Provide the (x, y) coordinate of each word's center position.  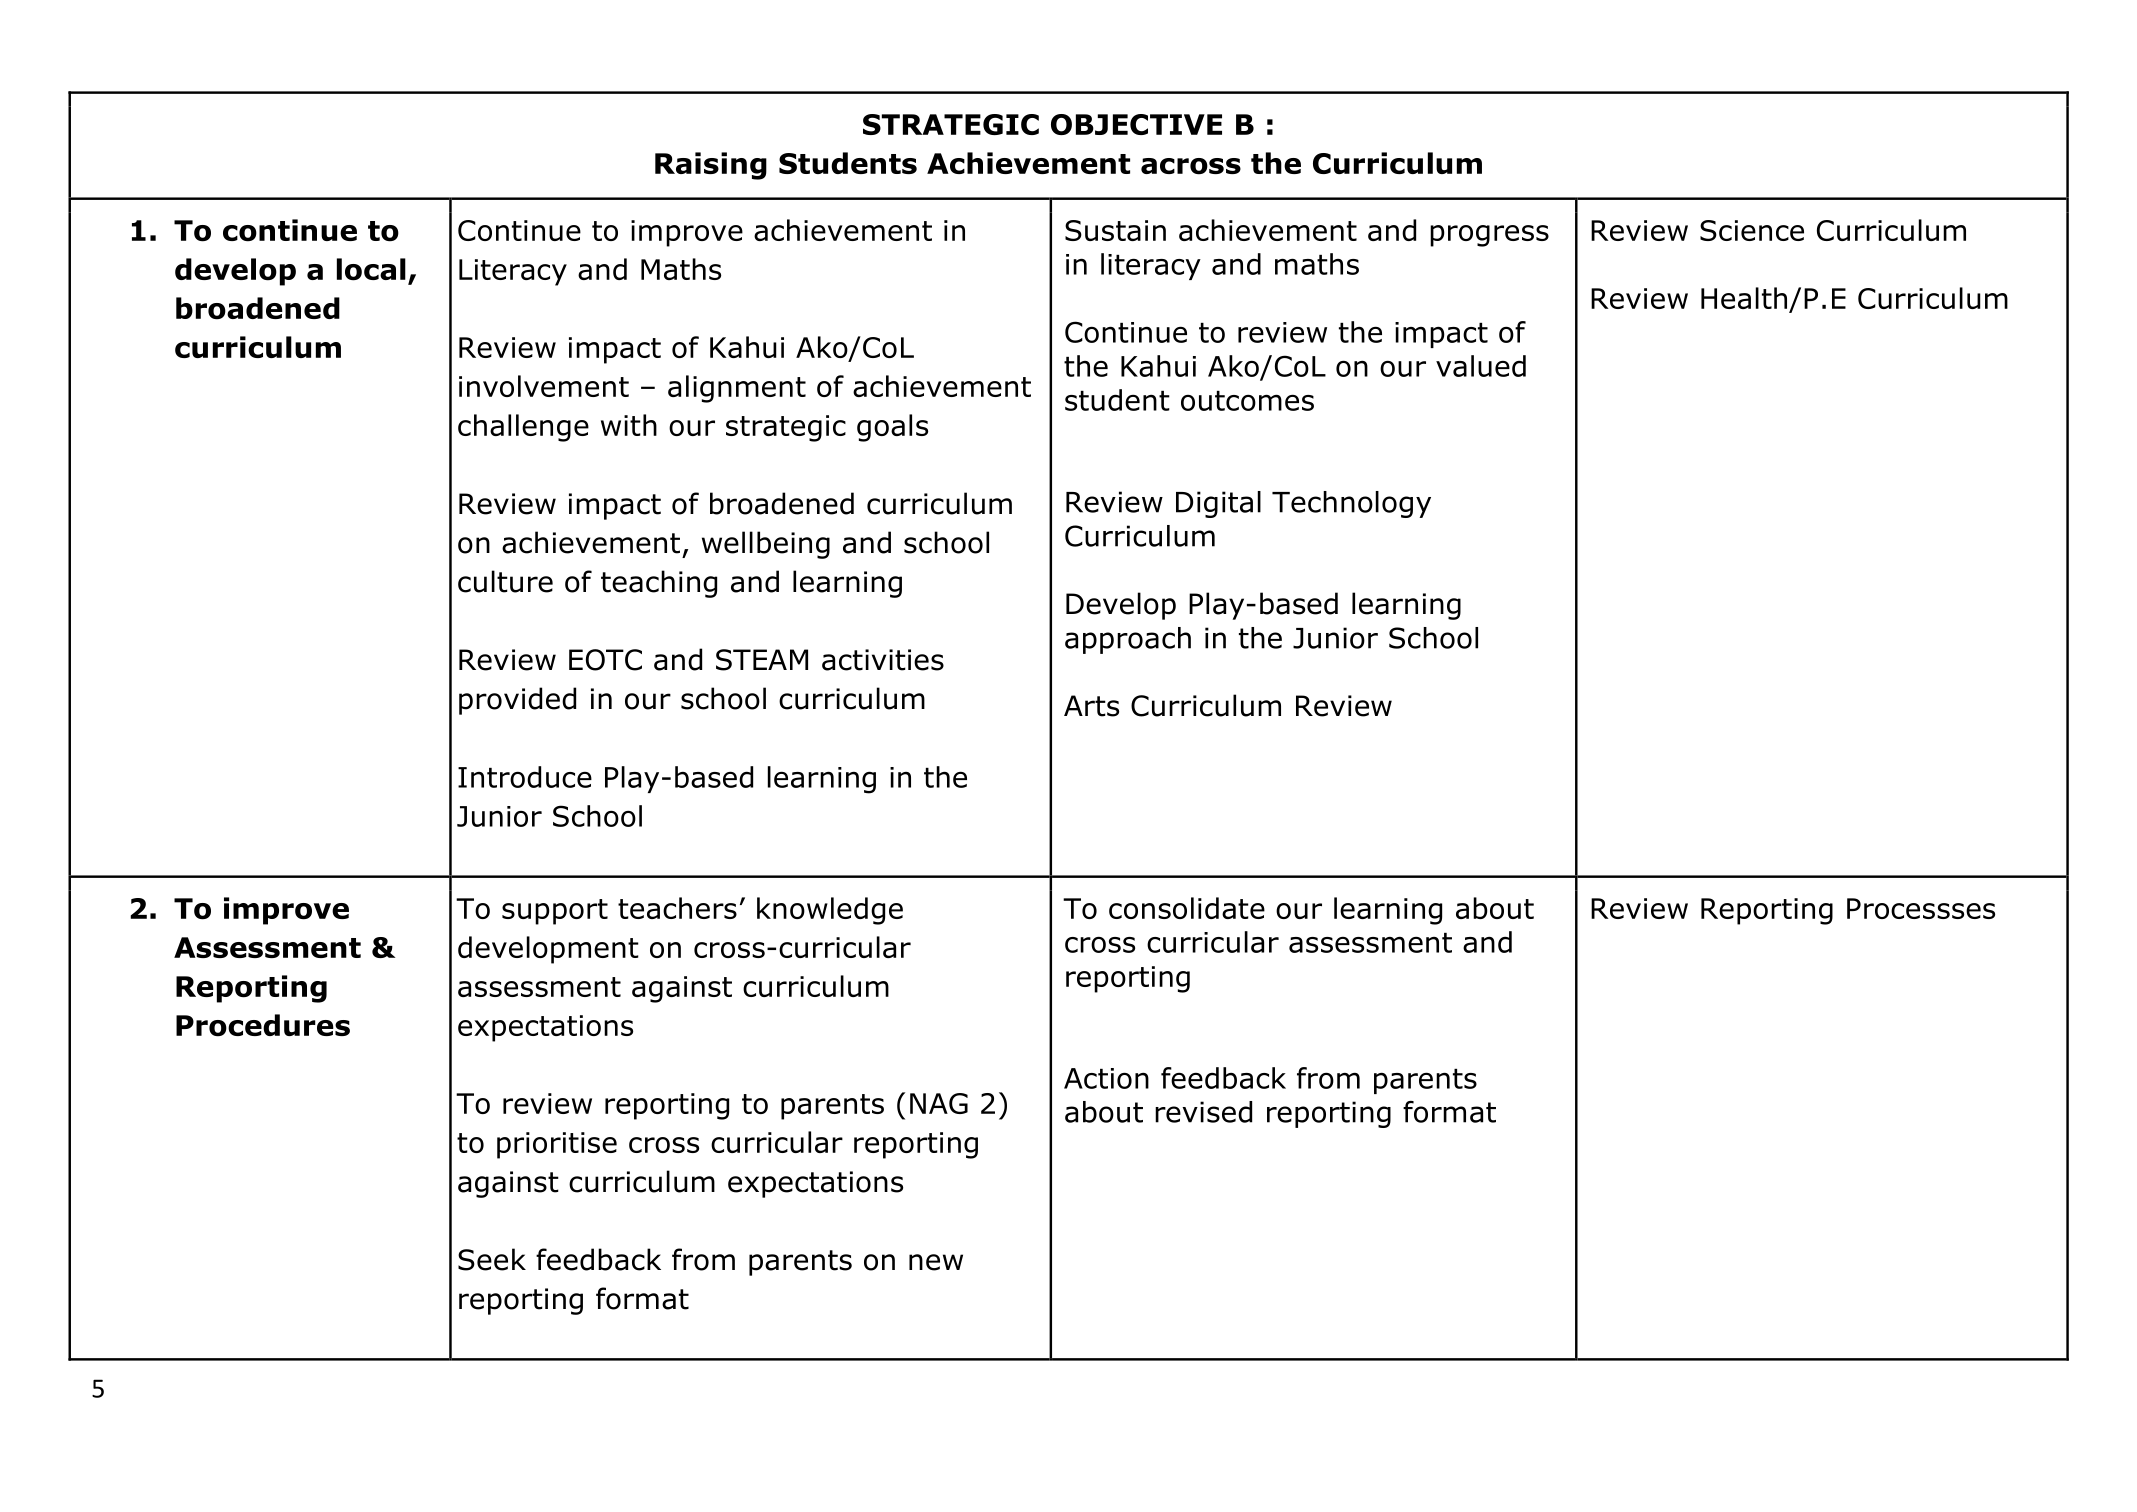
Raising (711, 166)
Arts (1091, 706)
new (936, 1262)
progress (1489, 236)
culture (505, 581)
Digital (1218, 504)
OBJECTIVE (1136, 124)
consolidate (1187, 908)
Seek (492, 1259)
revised (1203, 1112)
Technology (1351, 504)
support (555, 912)
